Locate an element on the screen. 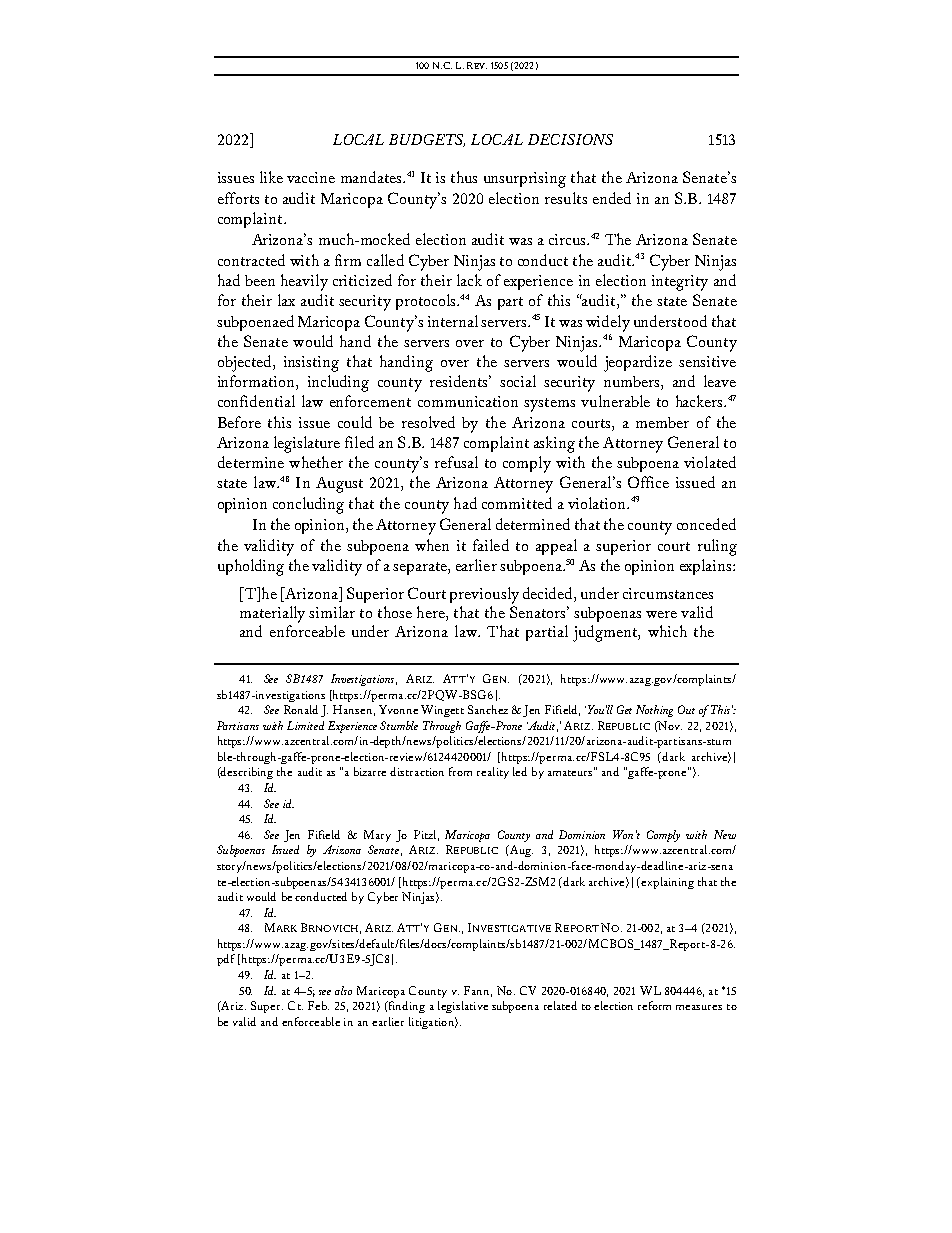  legislature is located at coordinates (307, 444).
